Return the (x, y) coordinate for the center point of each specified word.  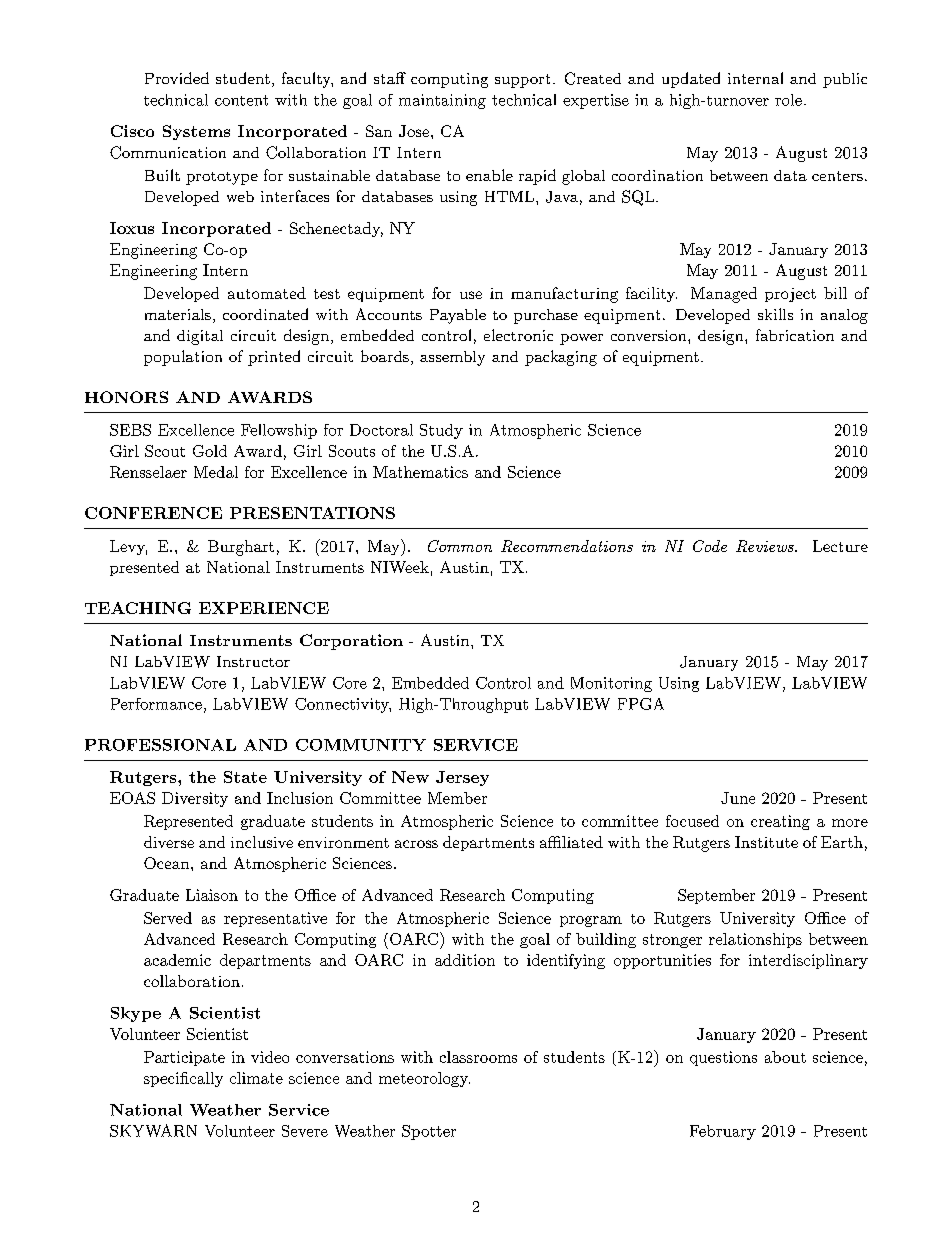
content (241, 100)
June (738, 798)
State (245, 777)
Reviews (766, 546)
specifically (183, 1079)
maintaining (442, 101)
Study (441, 431)
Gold (210, 451)
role (788, 100)
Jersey (462, 778)
